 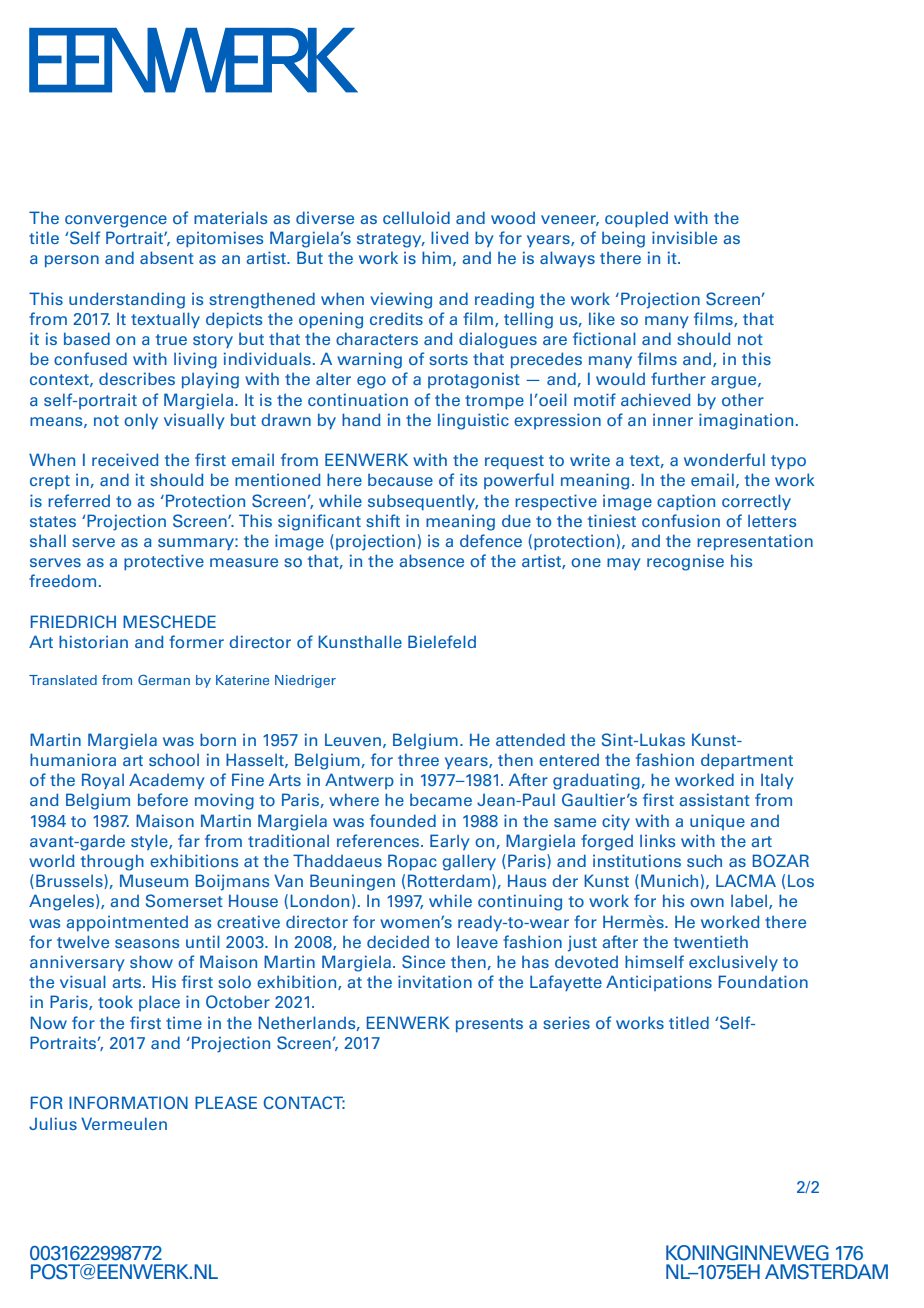 I want to click on absence, so click(x=431, y=560).
